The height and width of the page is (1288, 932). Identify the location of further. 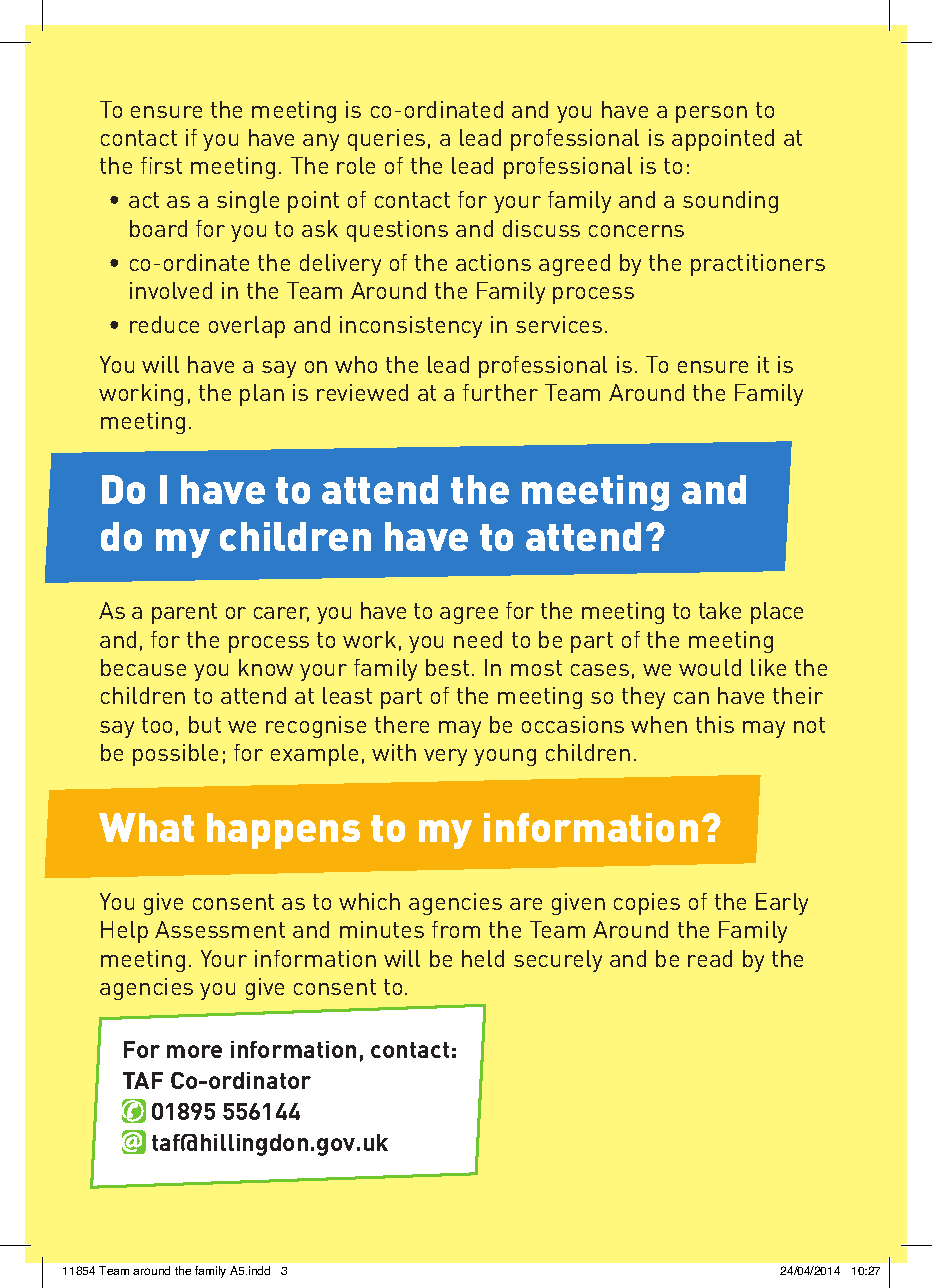
(500, 392).
